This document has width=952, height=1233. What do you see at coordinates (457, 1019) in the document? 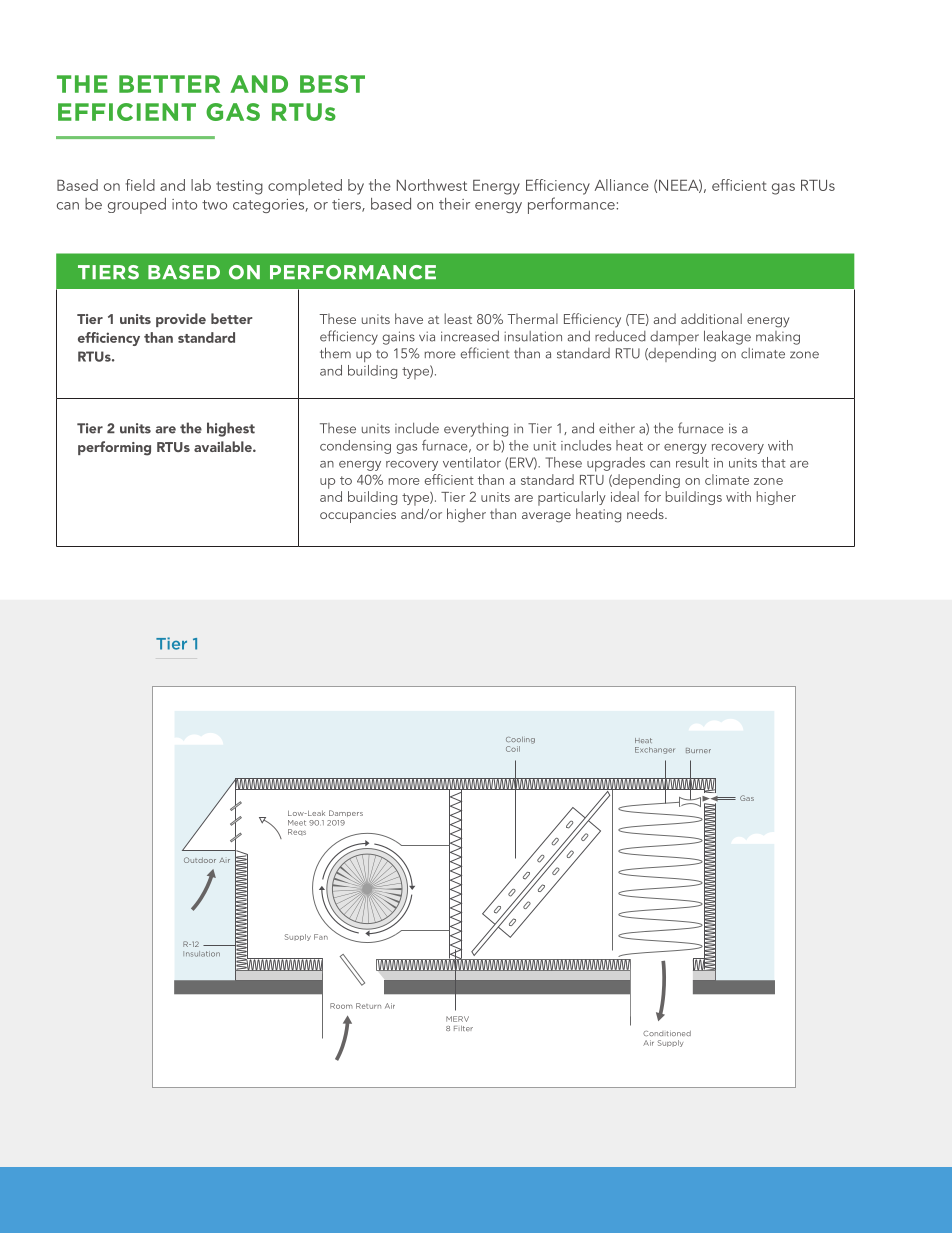
I see `MERV` at bounding box center [457, 1019].
